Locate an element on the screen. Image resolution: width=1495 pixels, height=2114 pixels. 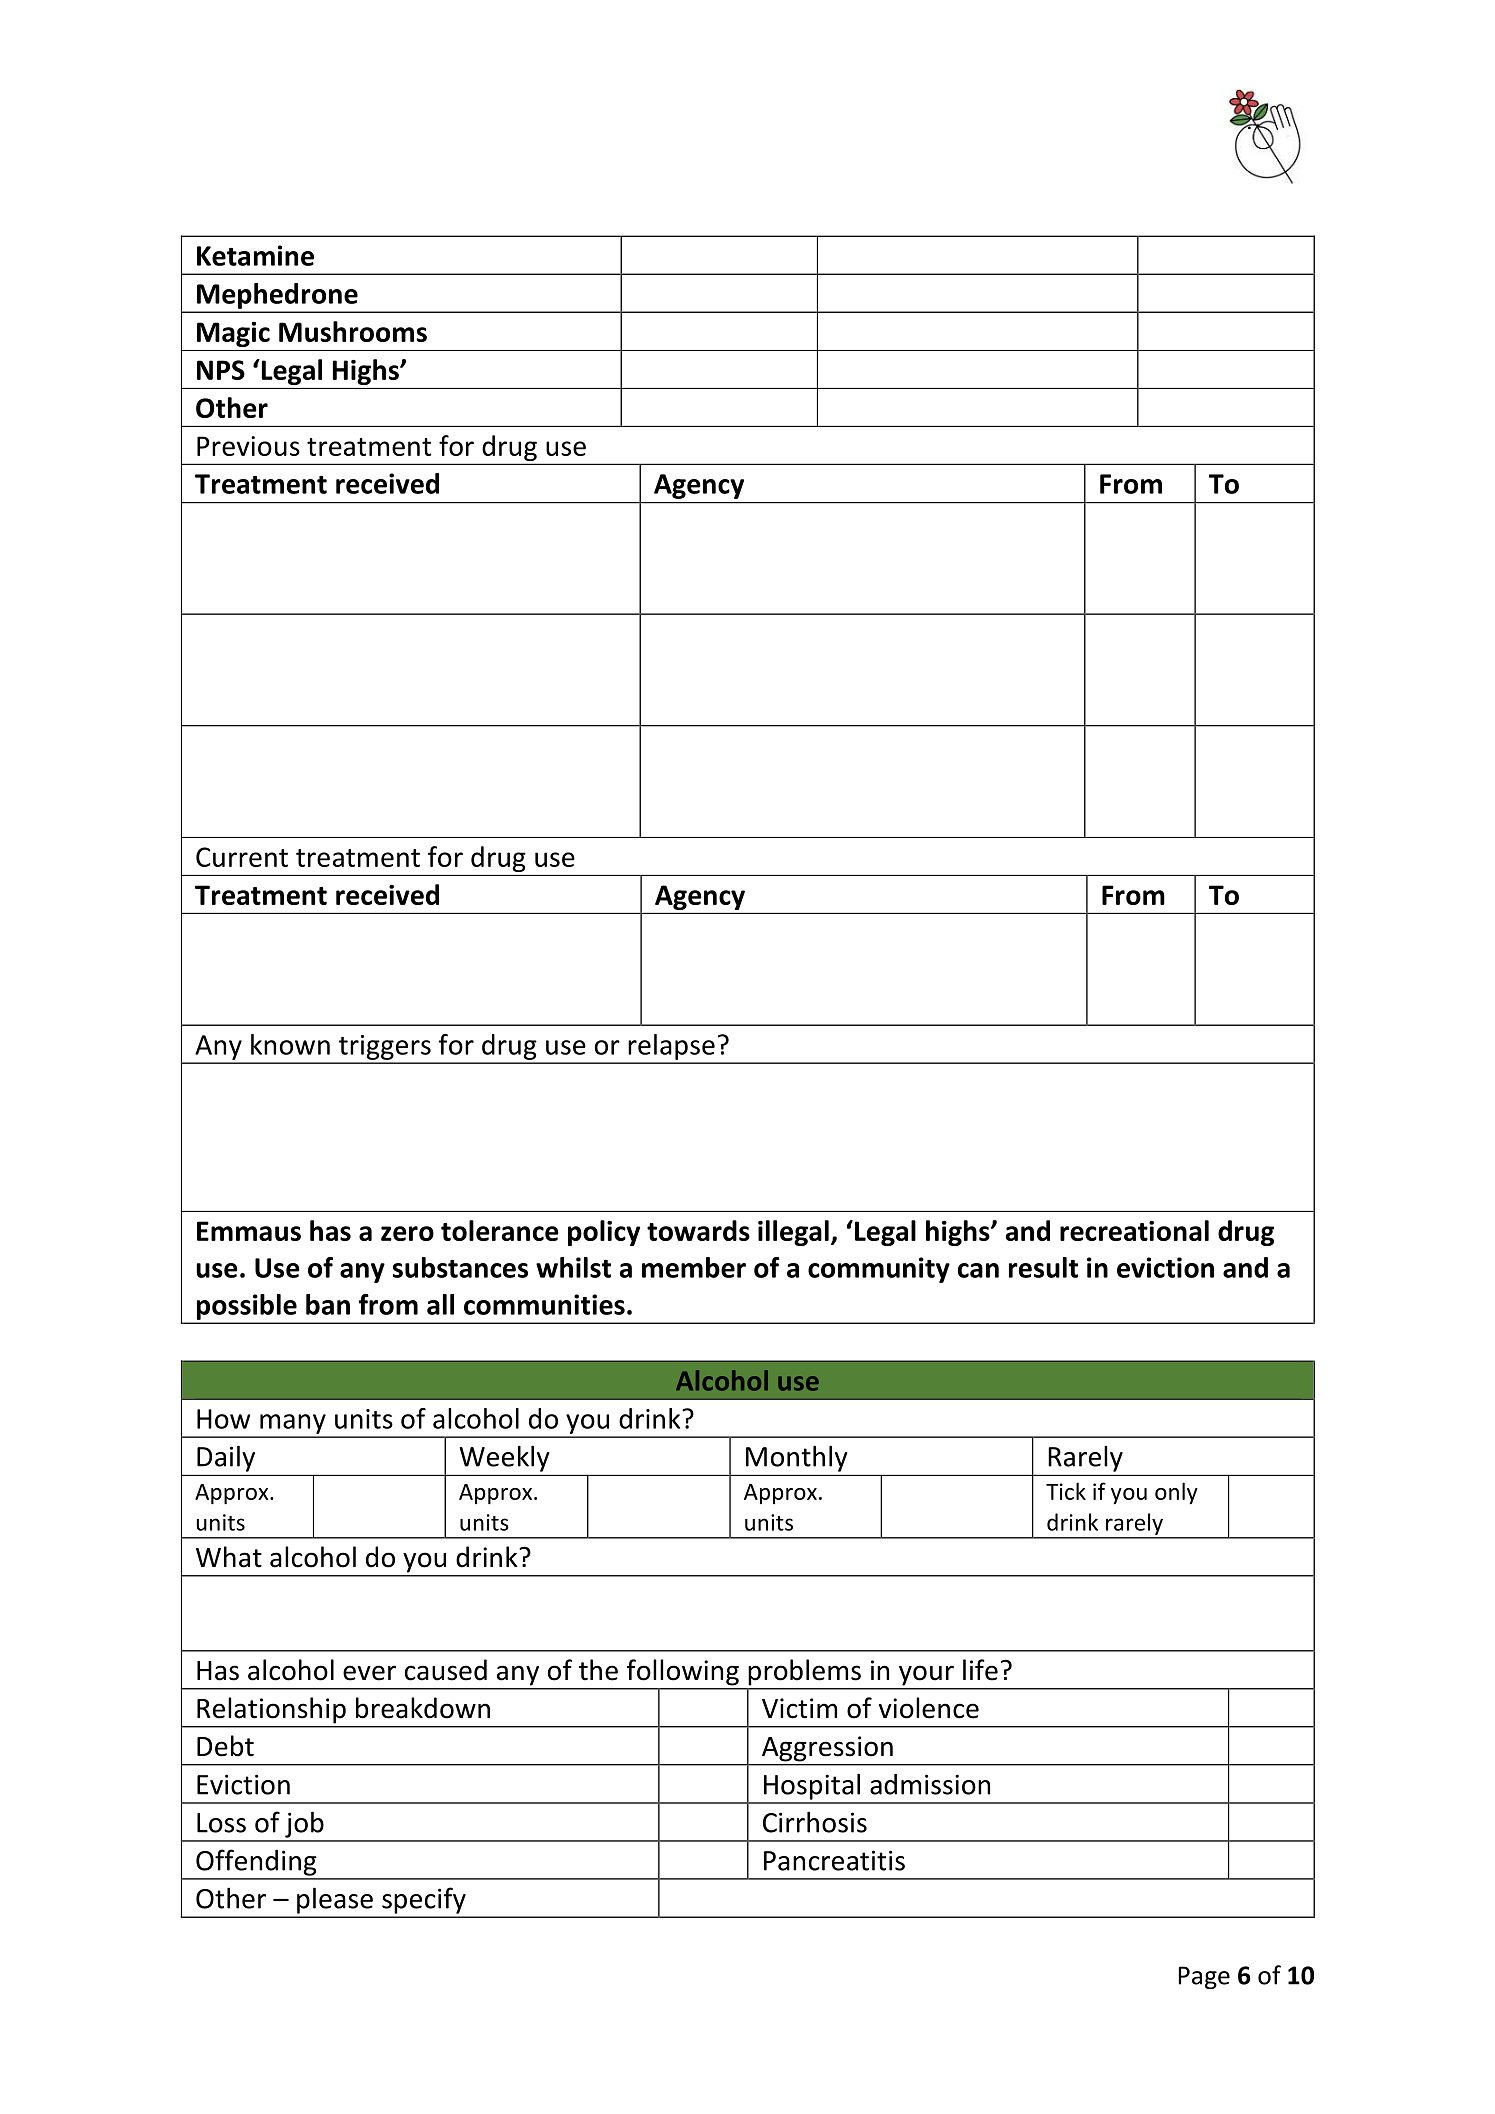
Monthly is located at coordinates (796, 1459).
